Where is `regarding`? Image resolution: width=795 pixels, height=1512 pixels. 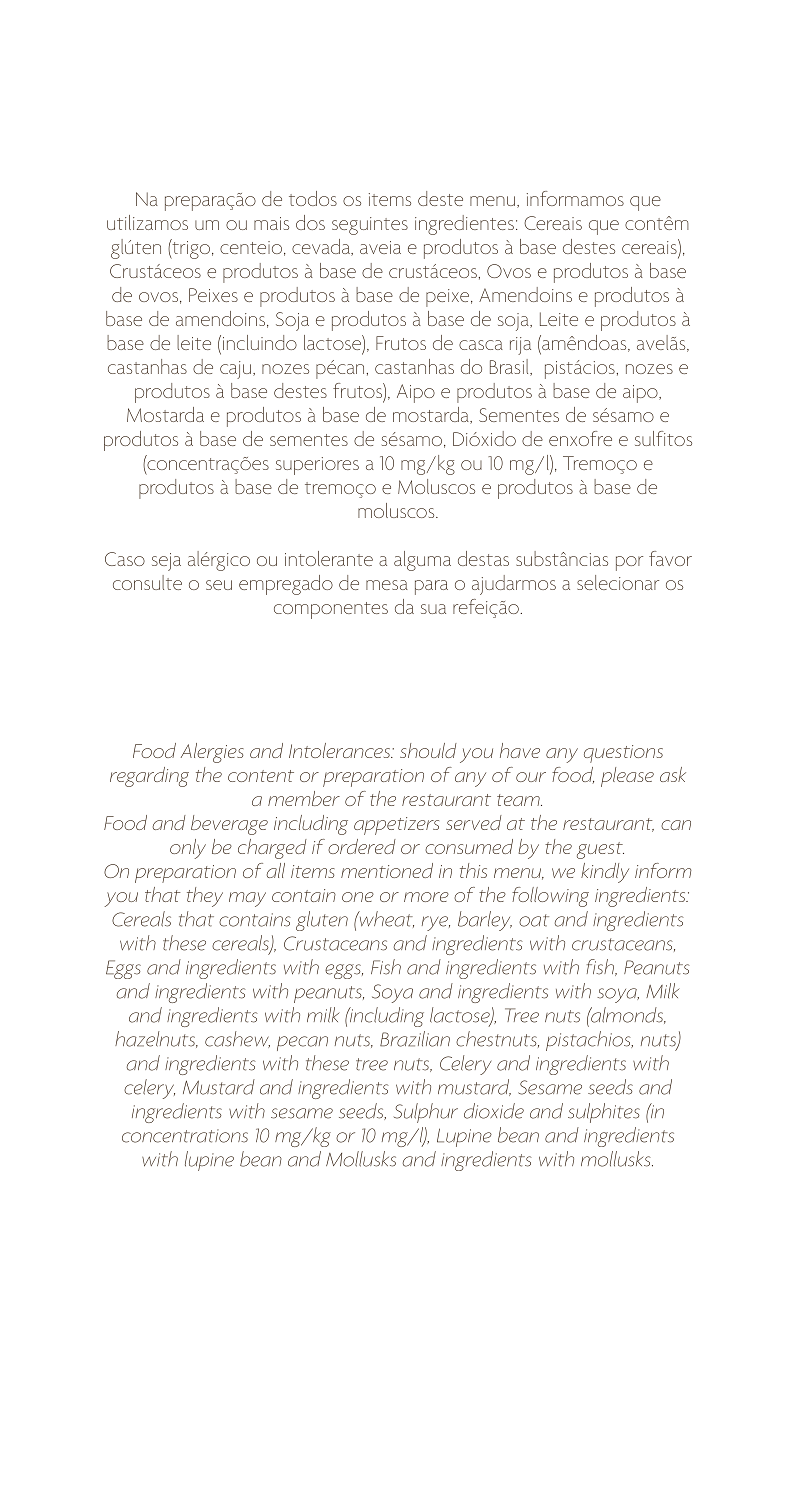
regarding is located at coordinates (149, 777).
